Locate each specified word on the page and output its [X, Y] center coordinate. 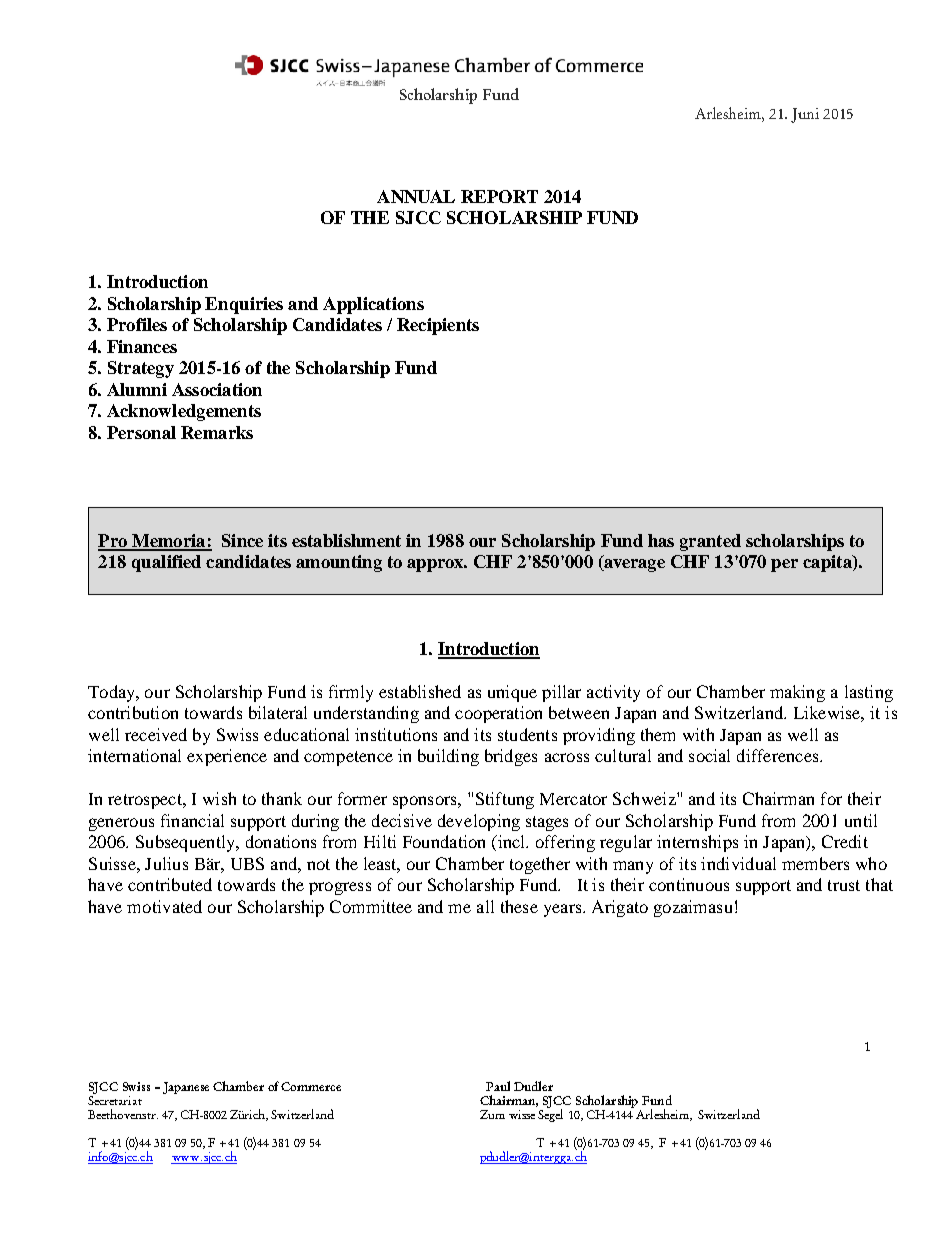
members [815, 863]
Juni [805, 115]
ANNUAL [416, 196]
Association [217, 389]
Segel [550, 1114]
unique [512, 693]
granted [710, 542]
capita [828, 563]
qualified [166, 563]
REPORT [499, 196]
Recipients [438, 326]
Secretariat [115, 1099]
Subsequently [187, 843]
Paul [498, 1086]
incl [511, 843]
